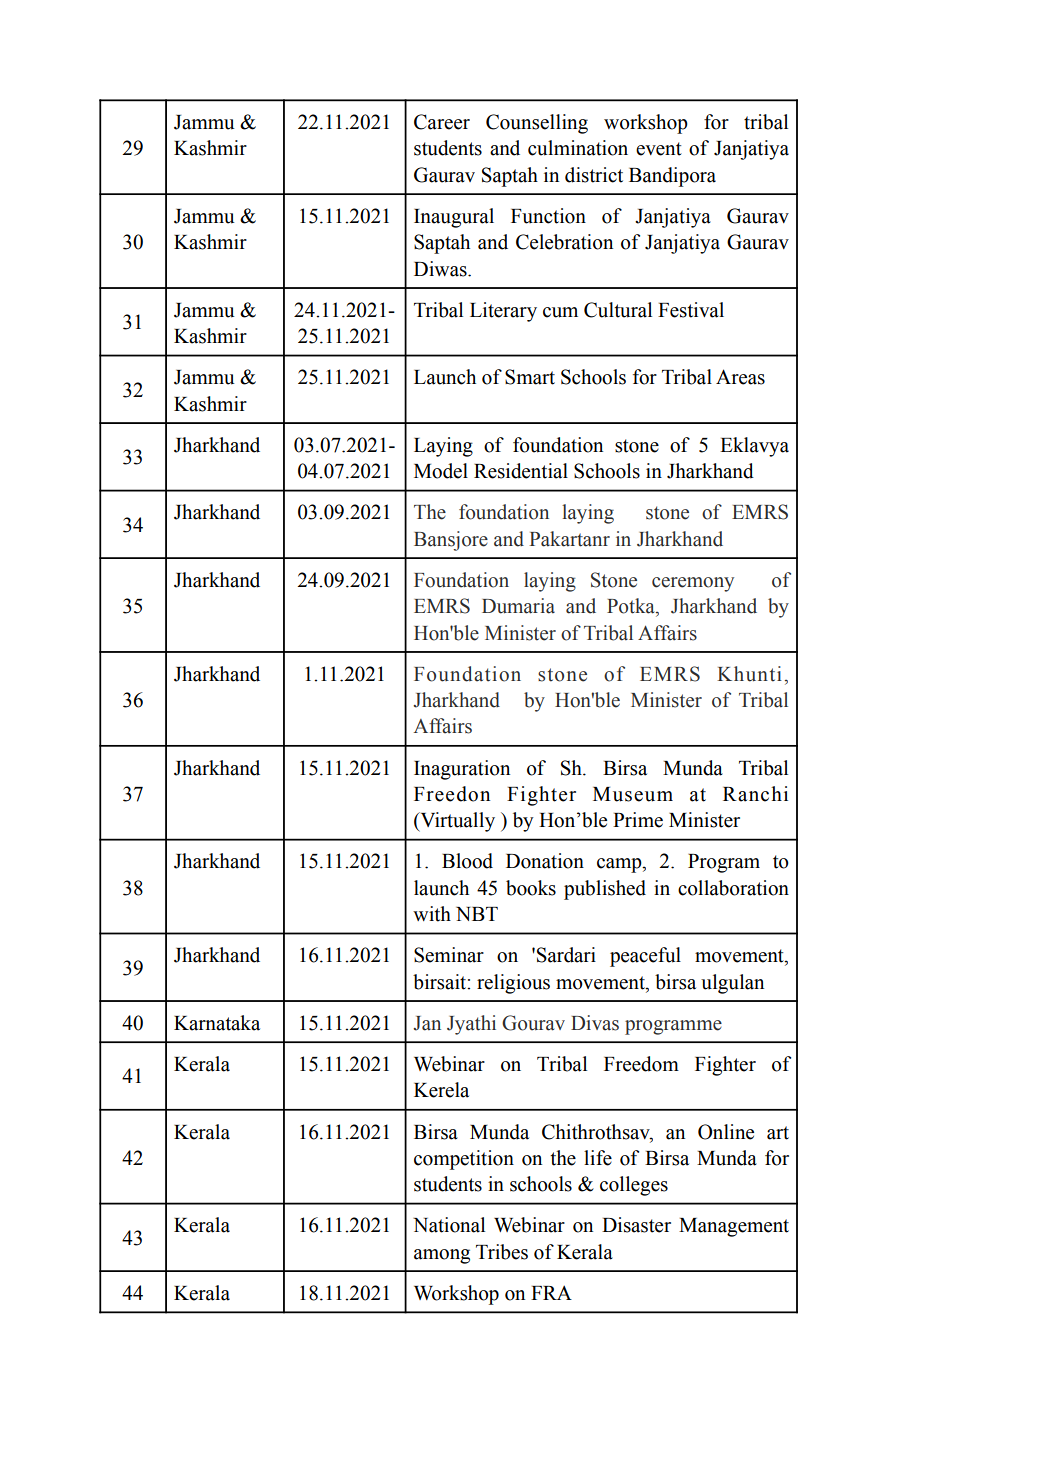  I want to click on among, so click(442, 1256).
